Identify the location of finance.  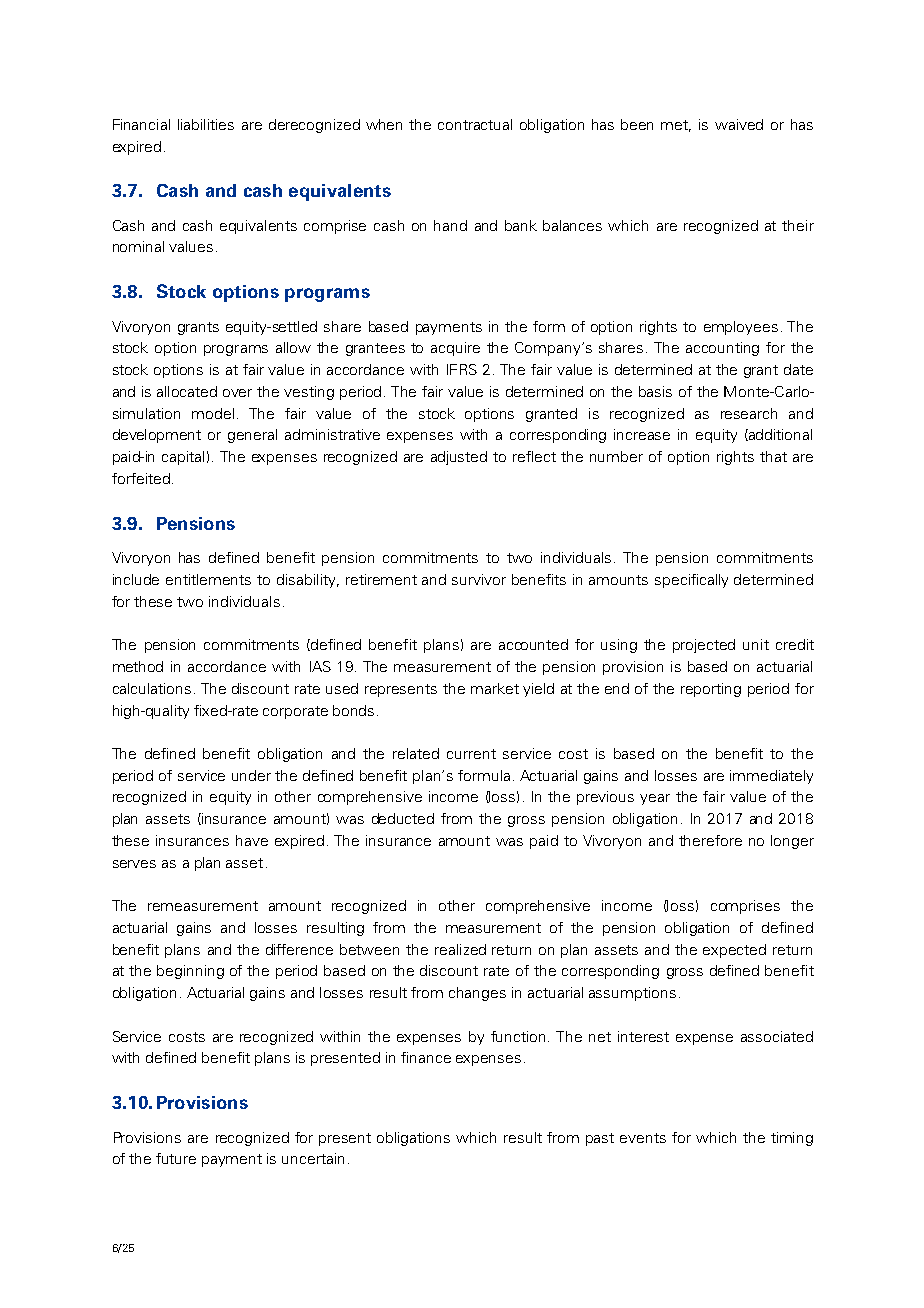
(426, 1057).
